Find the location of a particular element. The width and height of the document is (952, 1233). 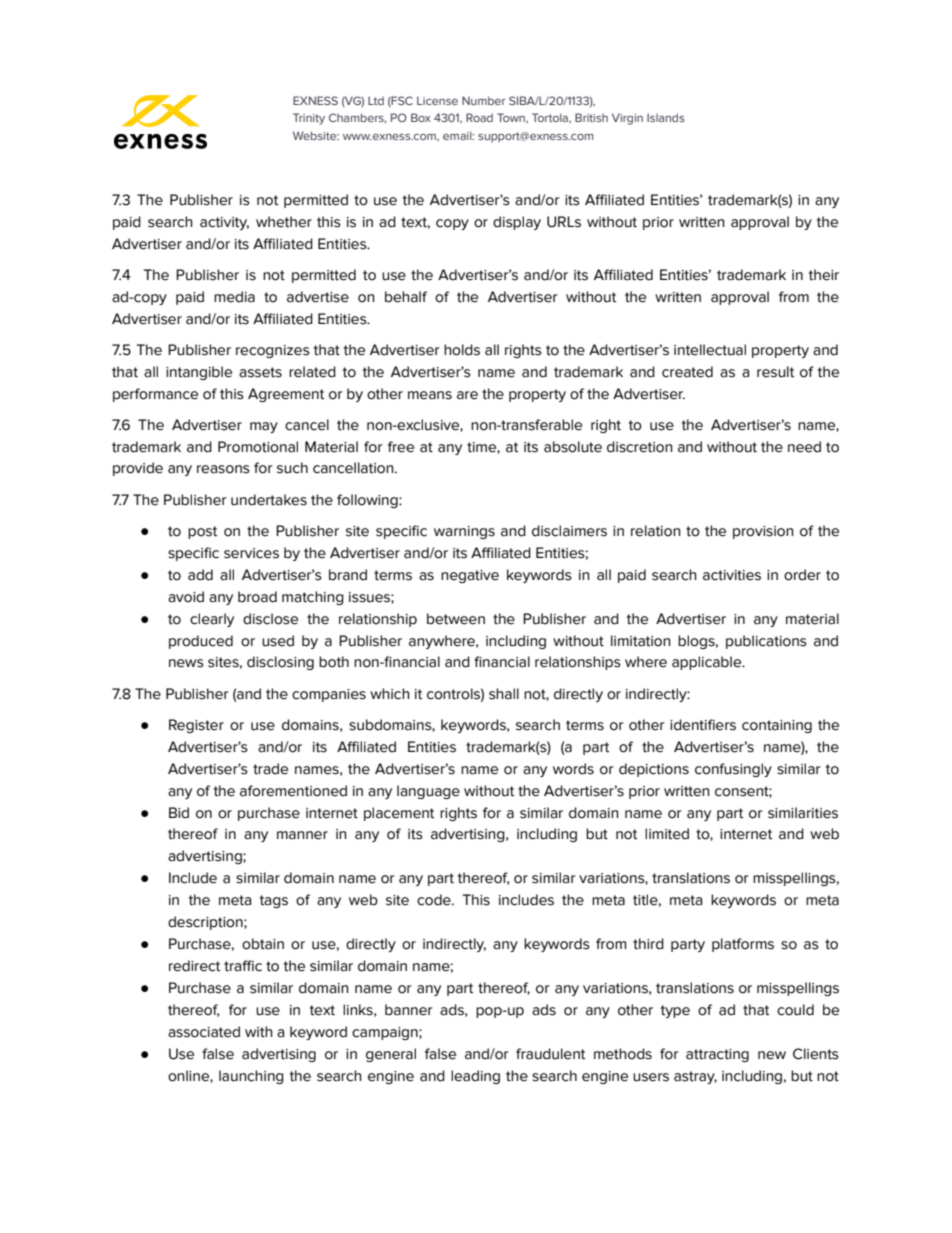

activities is located at coordinates (732, 575).
